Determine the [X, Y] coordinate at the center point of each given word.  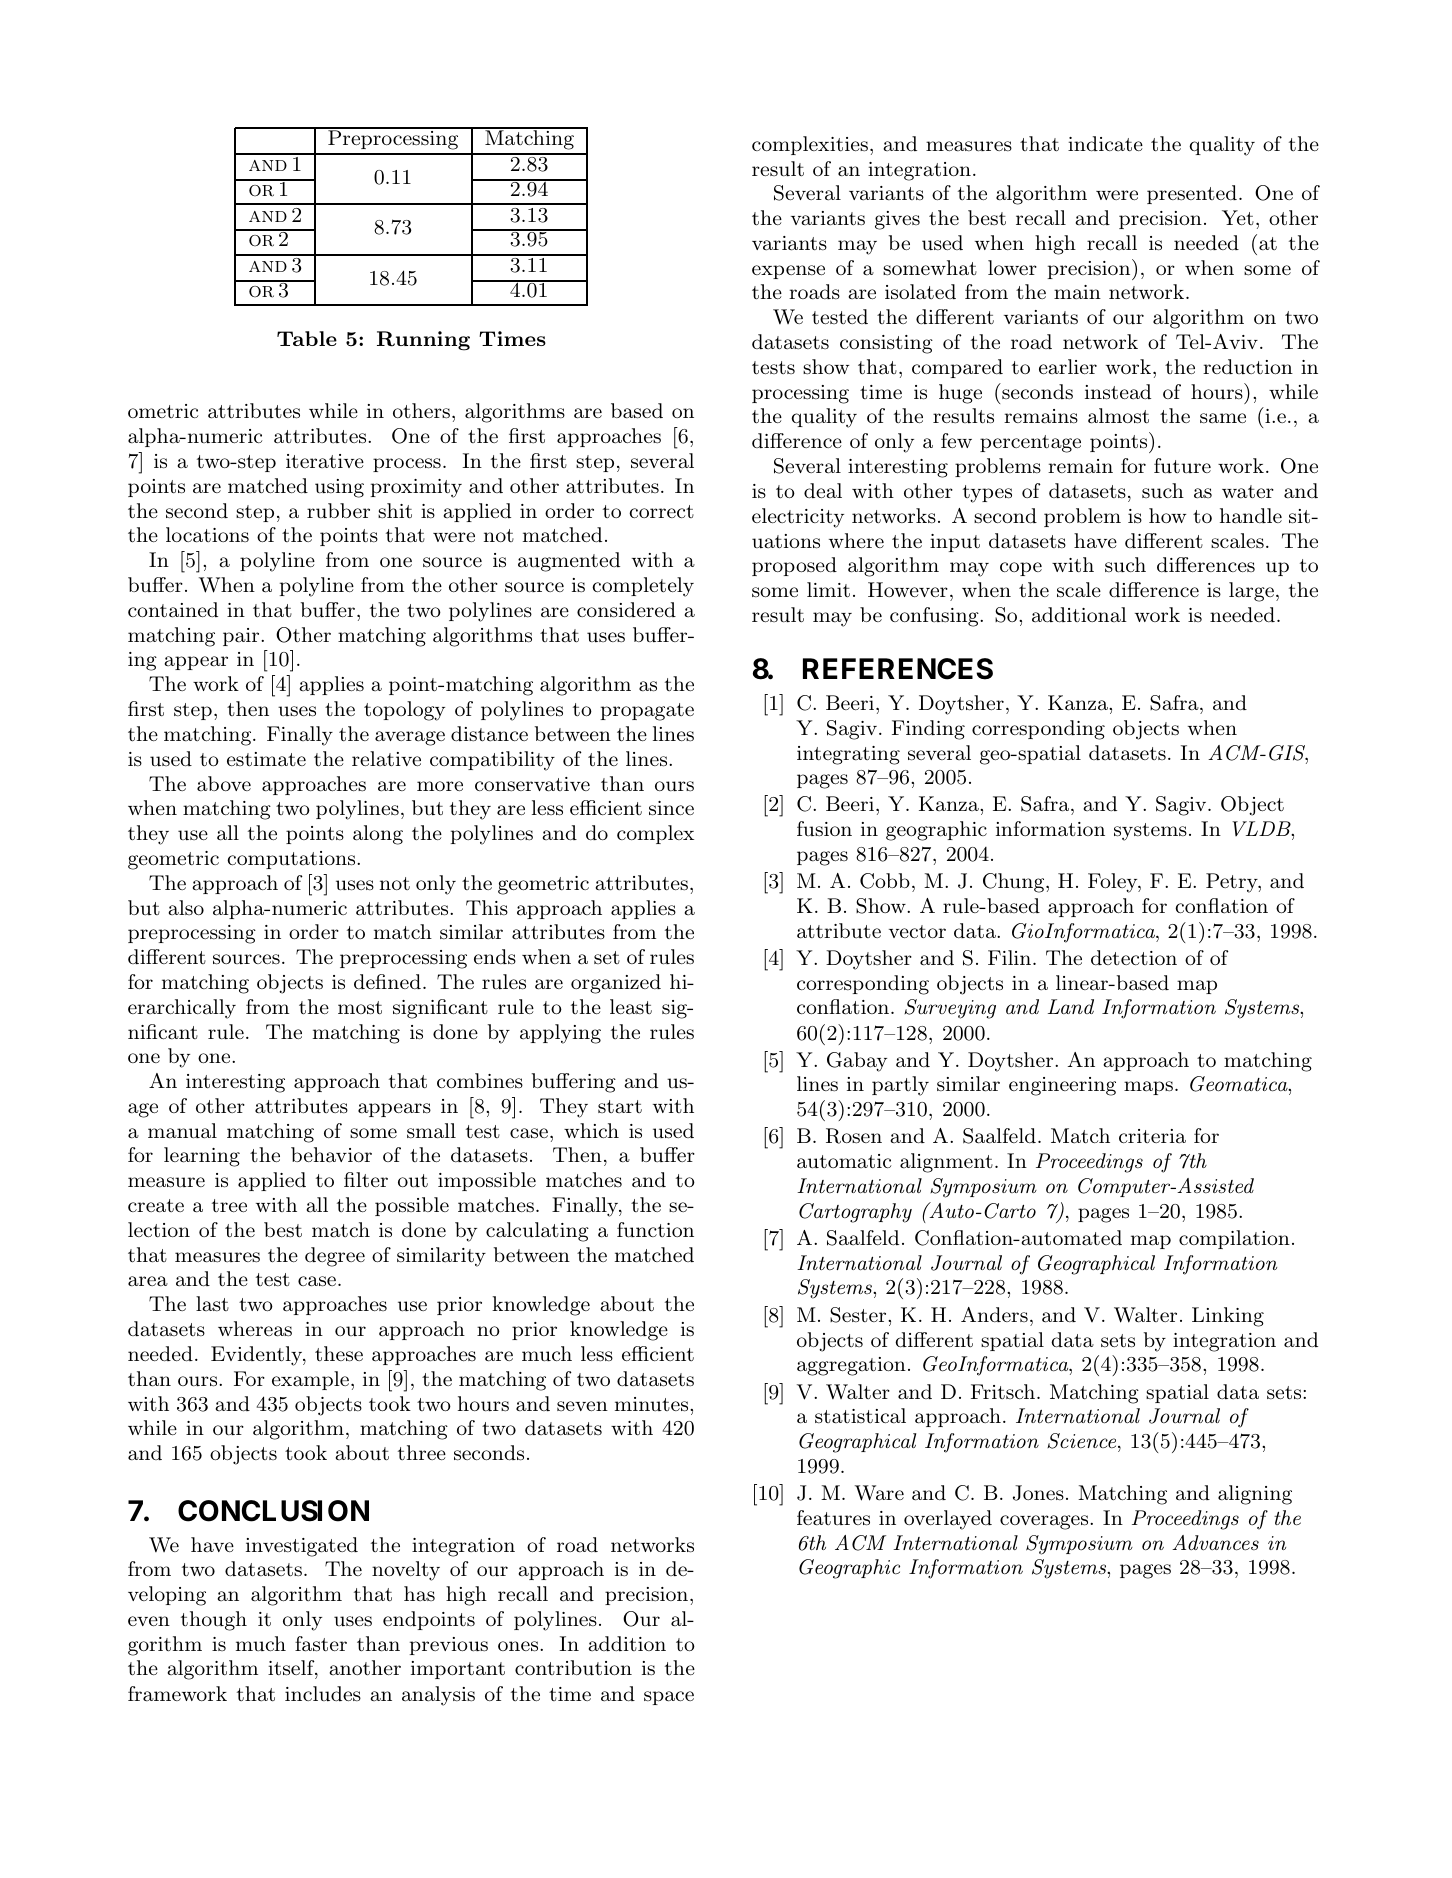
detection [1134, 957]
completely [643, 587]
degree [335, 1257]
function [655, 1230]
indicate [1105, 144]
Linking [1228, 1317]
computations [292, 860]
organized [616, 984]
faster [321, 1644]
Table [307, 338]
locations [207, 535]
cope [1021, 569]
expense [788, 272]
